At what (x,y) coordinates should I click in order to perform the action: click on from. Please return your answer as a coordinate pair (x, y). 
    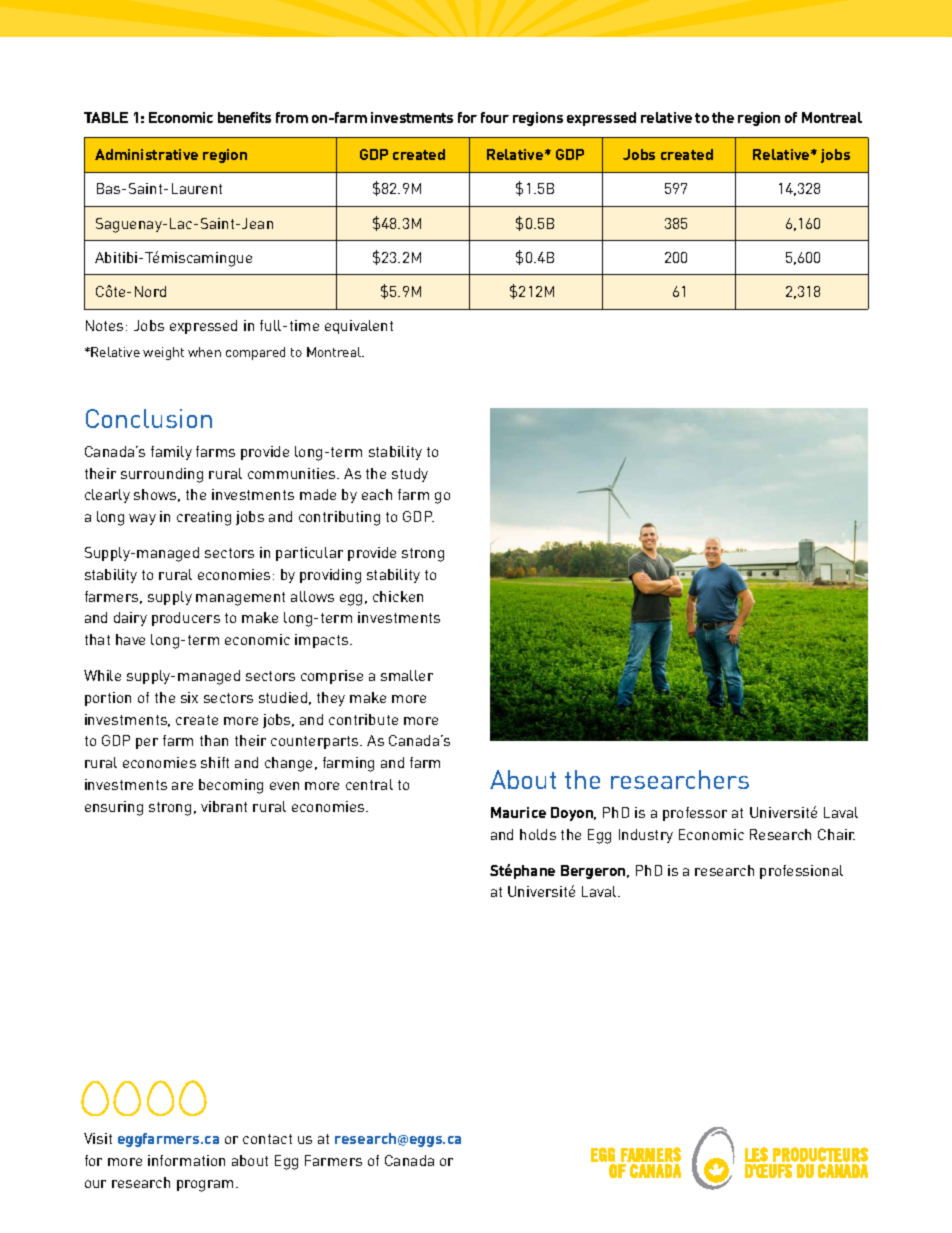
    Looking at the image, I should click on (292, 117).
